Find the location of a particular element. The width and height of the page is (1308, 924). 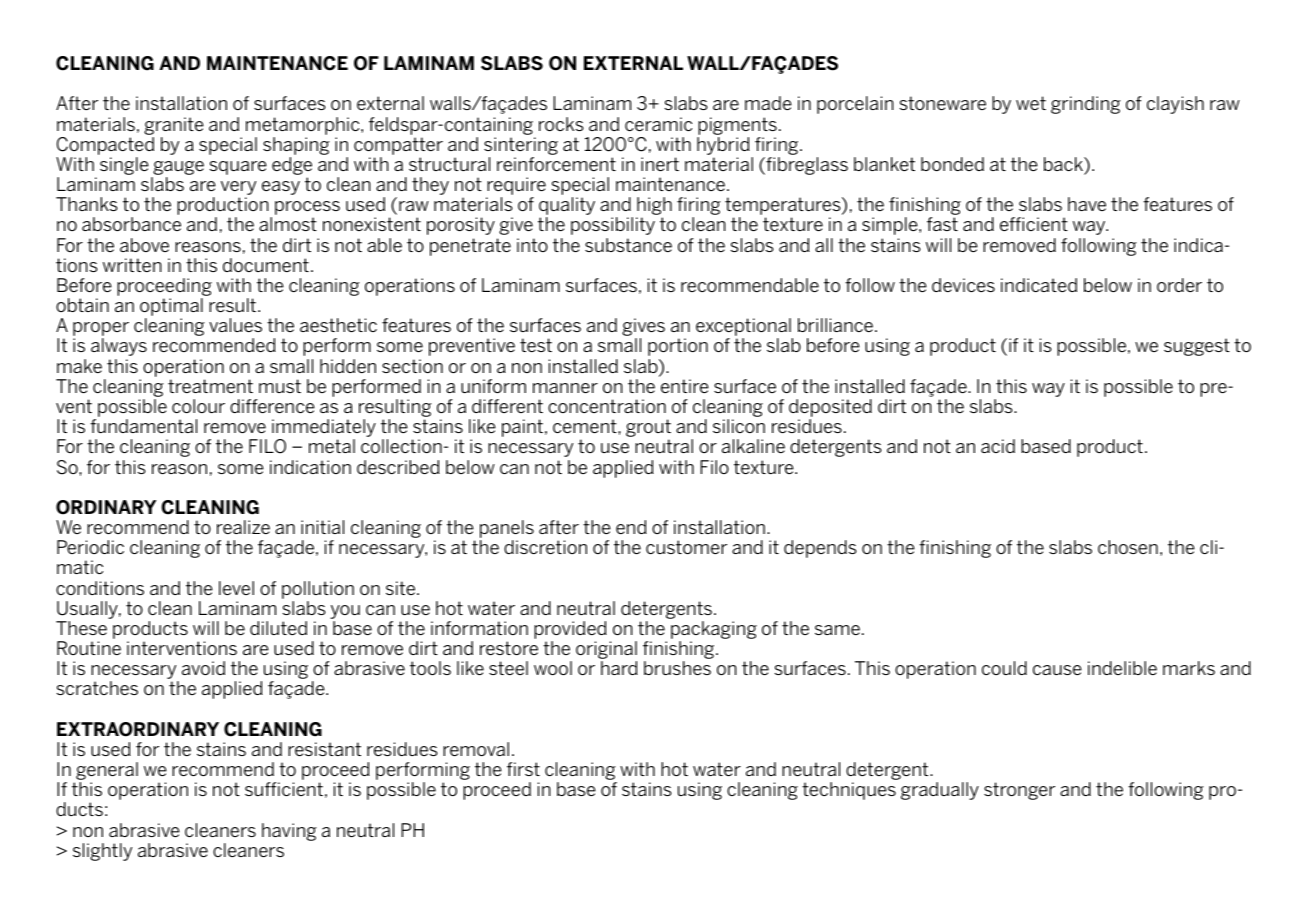

metamorphic is located at coordinates (304, 126).
